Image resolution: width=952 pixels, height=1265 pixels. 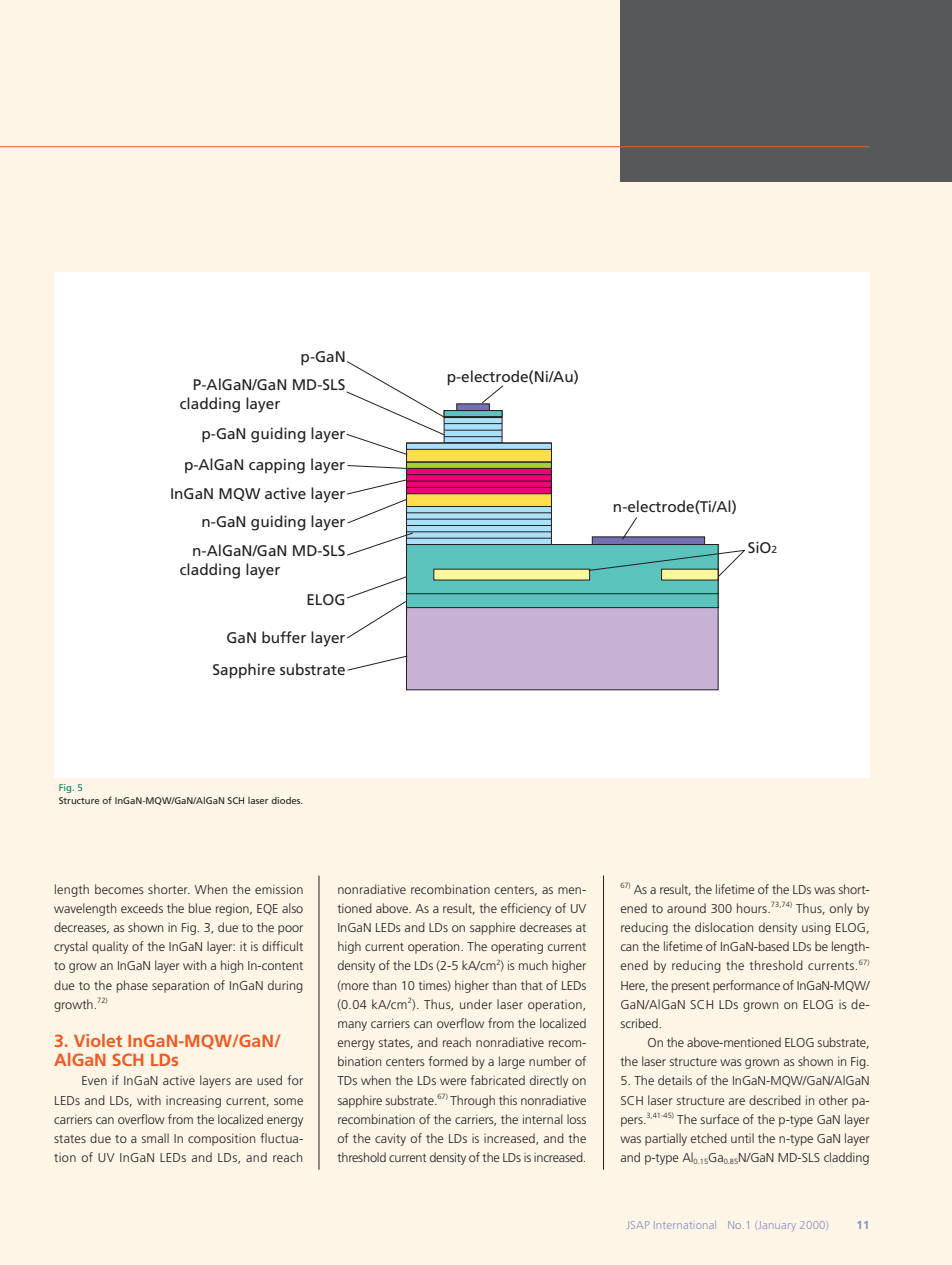 I want to click on increasing, so click(x=193, y=1102).
